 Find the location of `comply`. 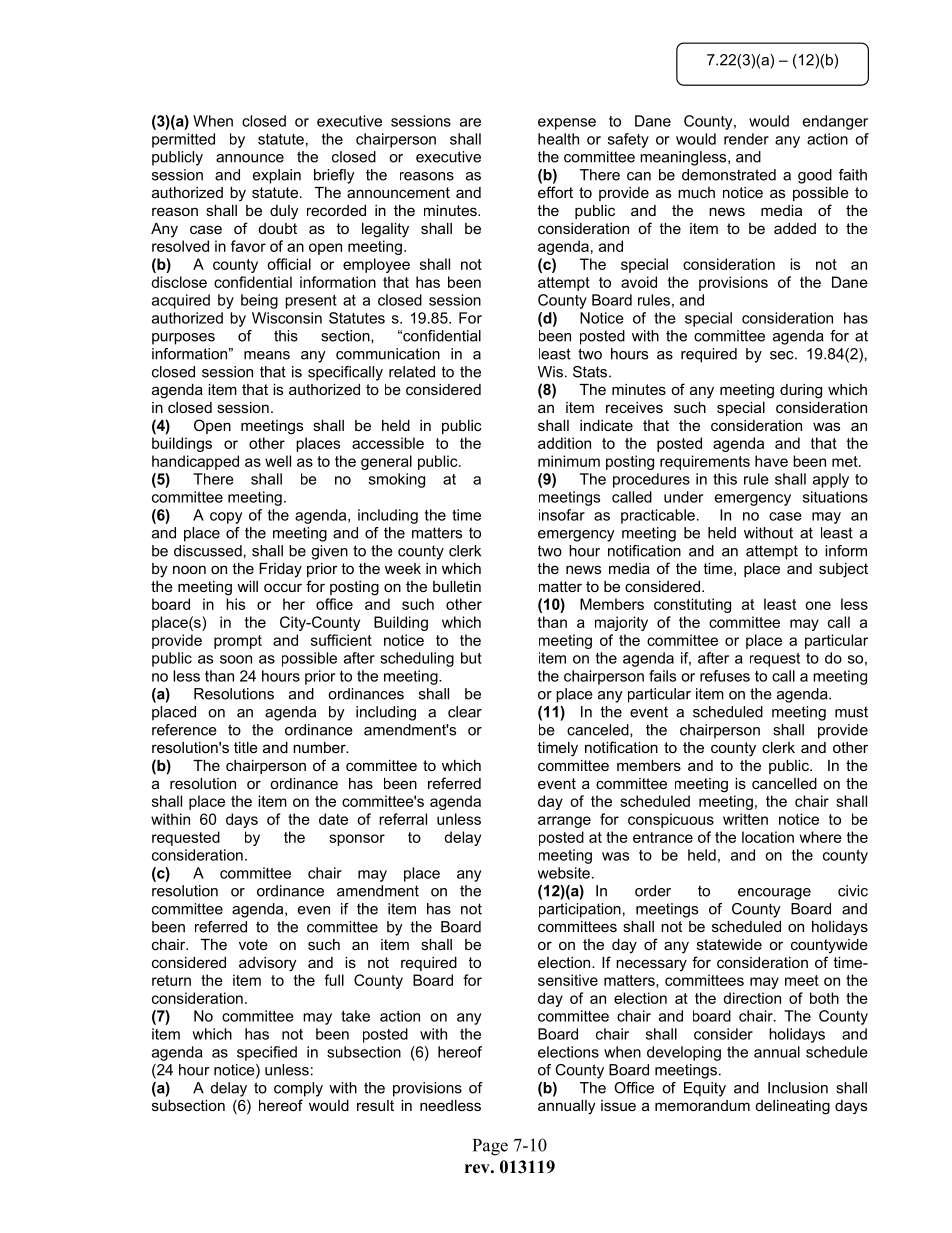

comply is located at coordinates (298, 1089).
